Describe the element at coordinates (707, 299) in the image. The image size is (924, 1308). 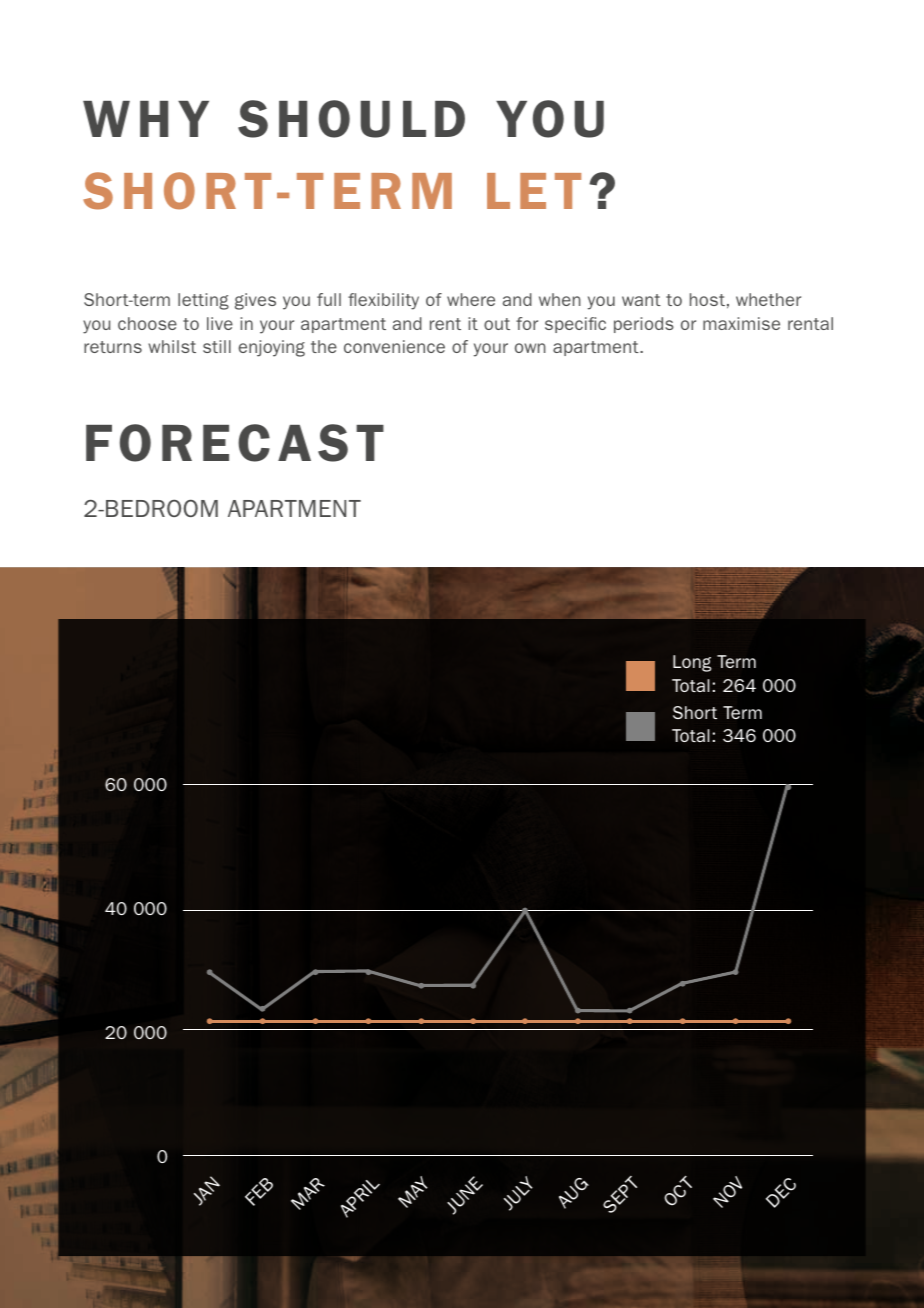
I see `host` at that location.
